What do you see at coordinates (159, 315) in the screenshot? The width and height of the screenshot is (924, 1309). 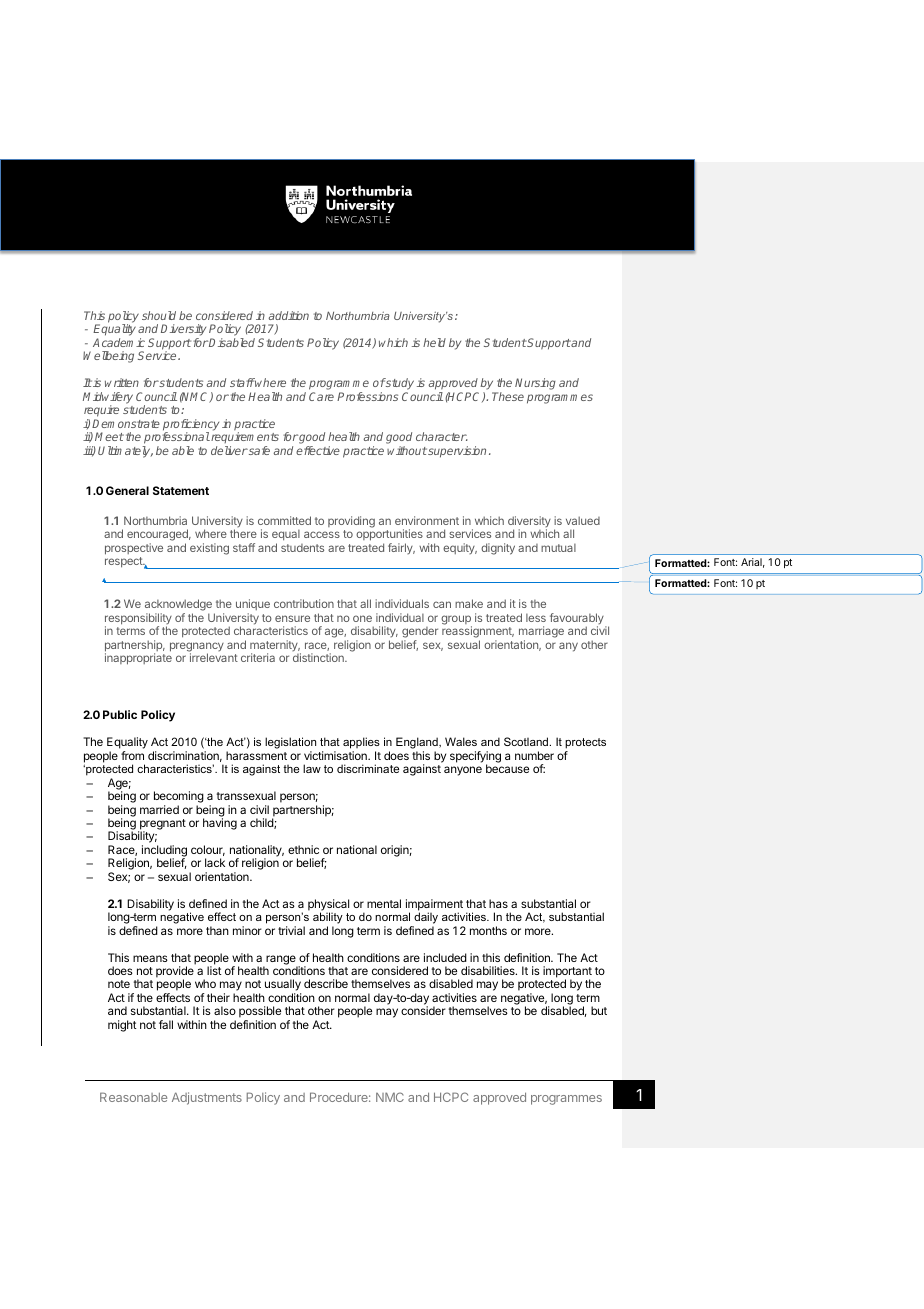 I see `should` at bounding box center [159, 315].
